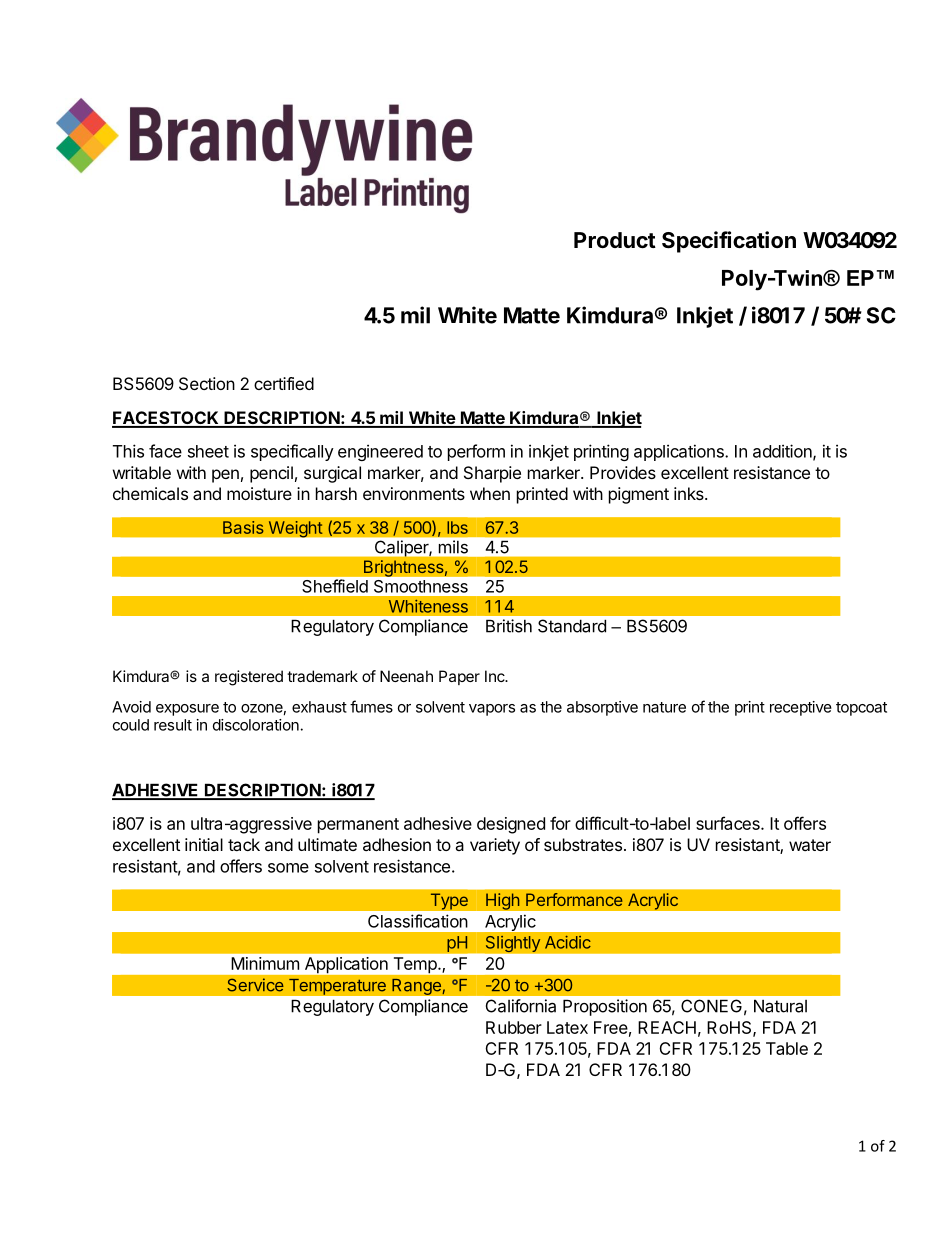 The height and width of the image is (1233, 952). I want to click on Product, so click(615, 240).
